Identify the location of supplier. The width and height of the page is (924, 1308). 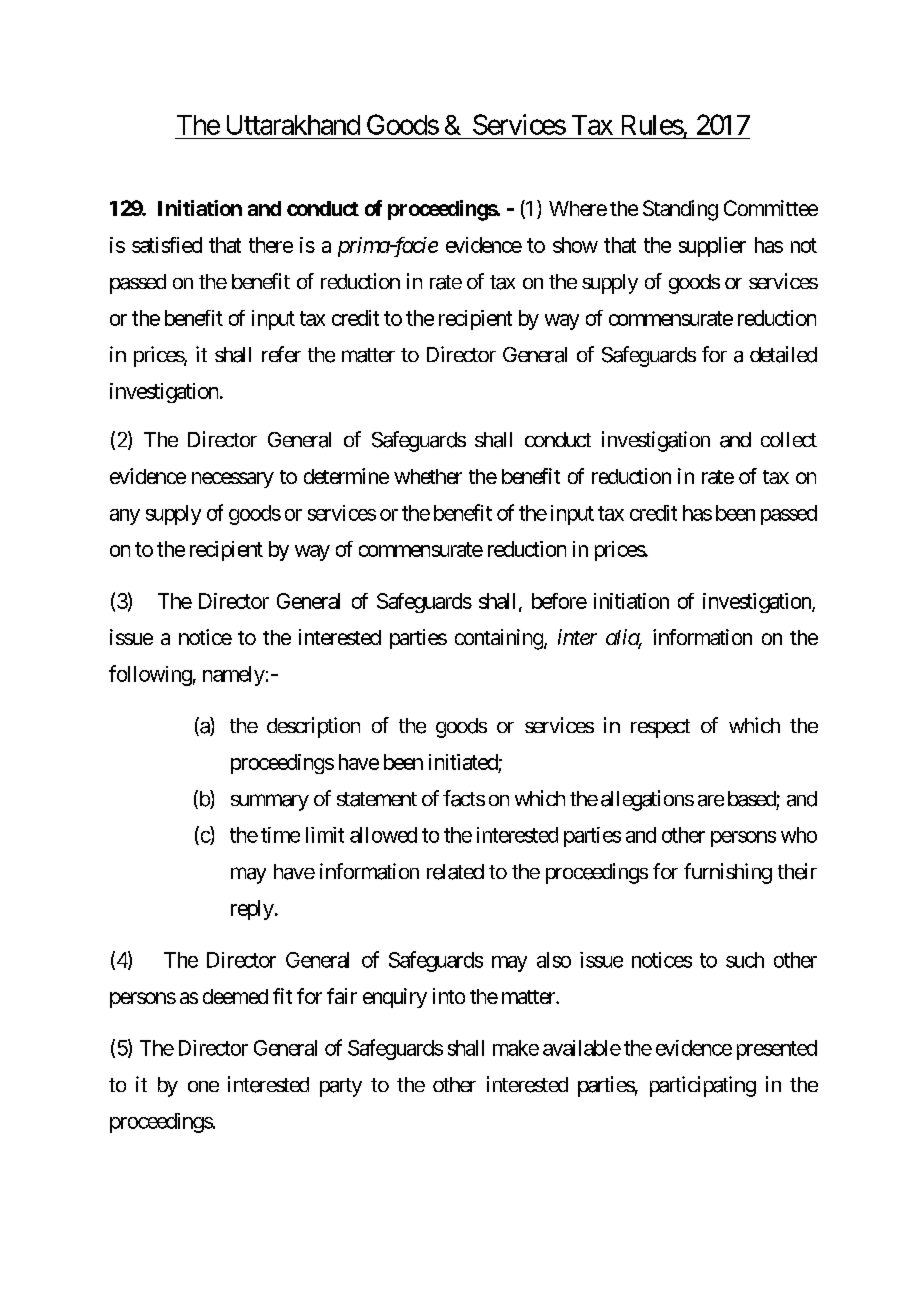
(712, 247).
